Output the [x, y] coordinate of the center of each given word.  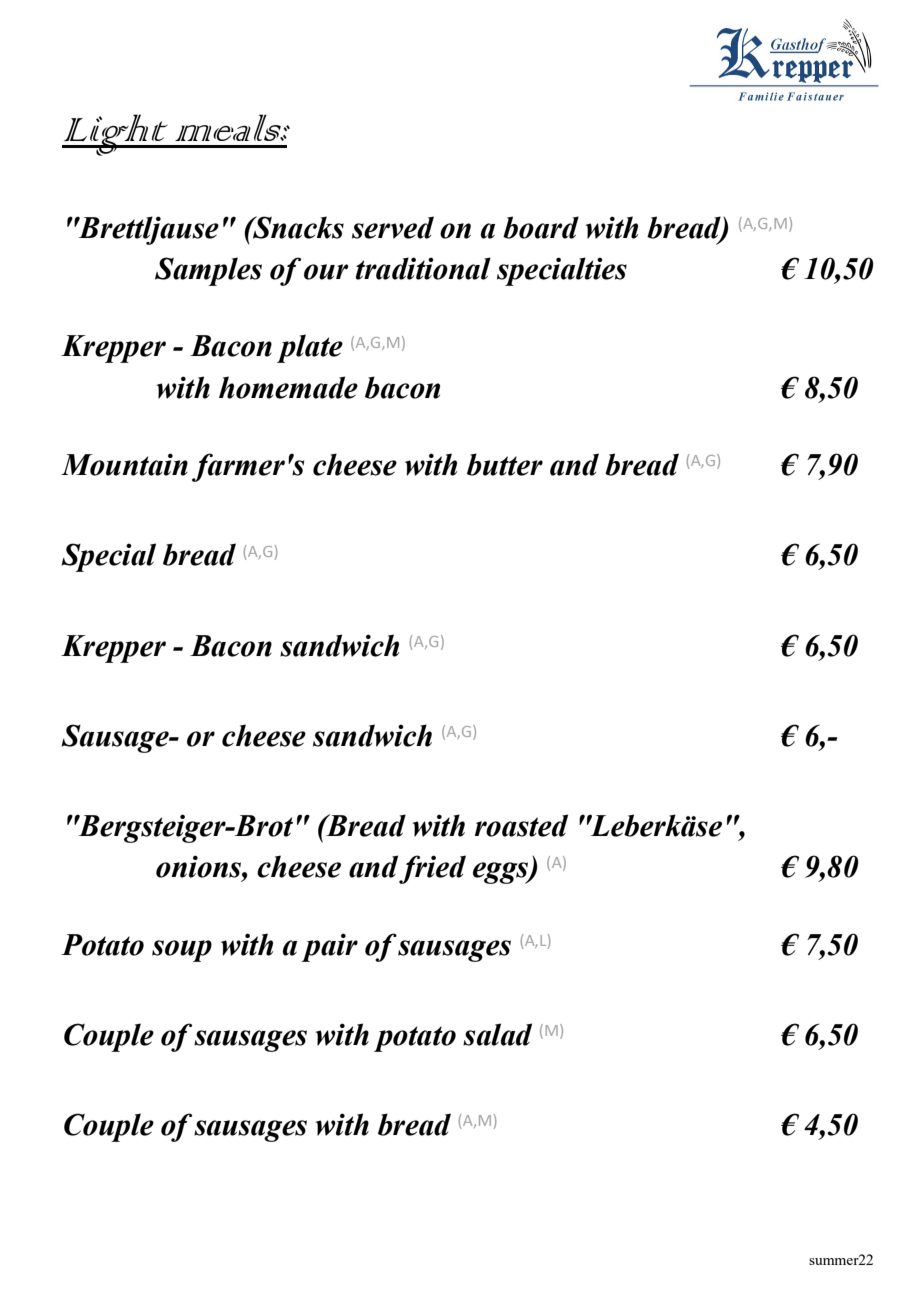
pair [329, 947]
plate [310, 348]
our [326, 272]
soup [182, 951]
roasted [521, 825]
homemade [288, 387]
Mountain [124, 464]
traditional [423, 268]
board [541, 227]
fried [432, 869]
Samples [208, 271]
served [393, 227]
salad [497, 1034]
